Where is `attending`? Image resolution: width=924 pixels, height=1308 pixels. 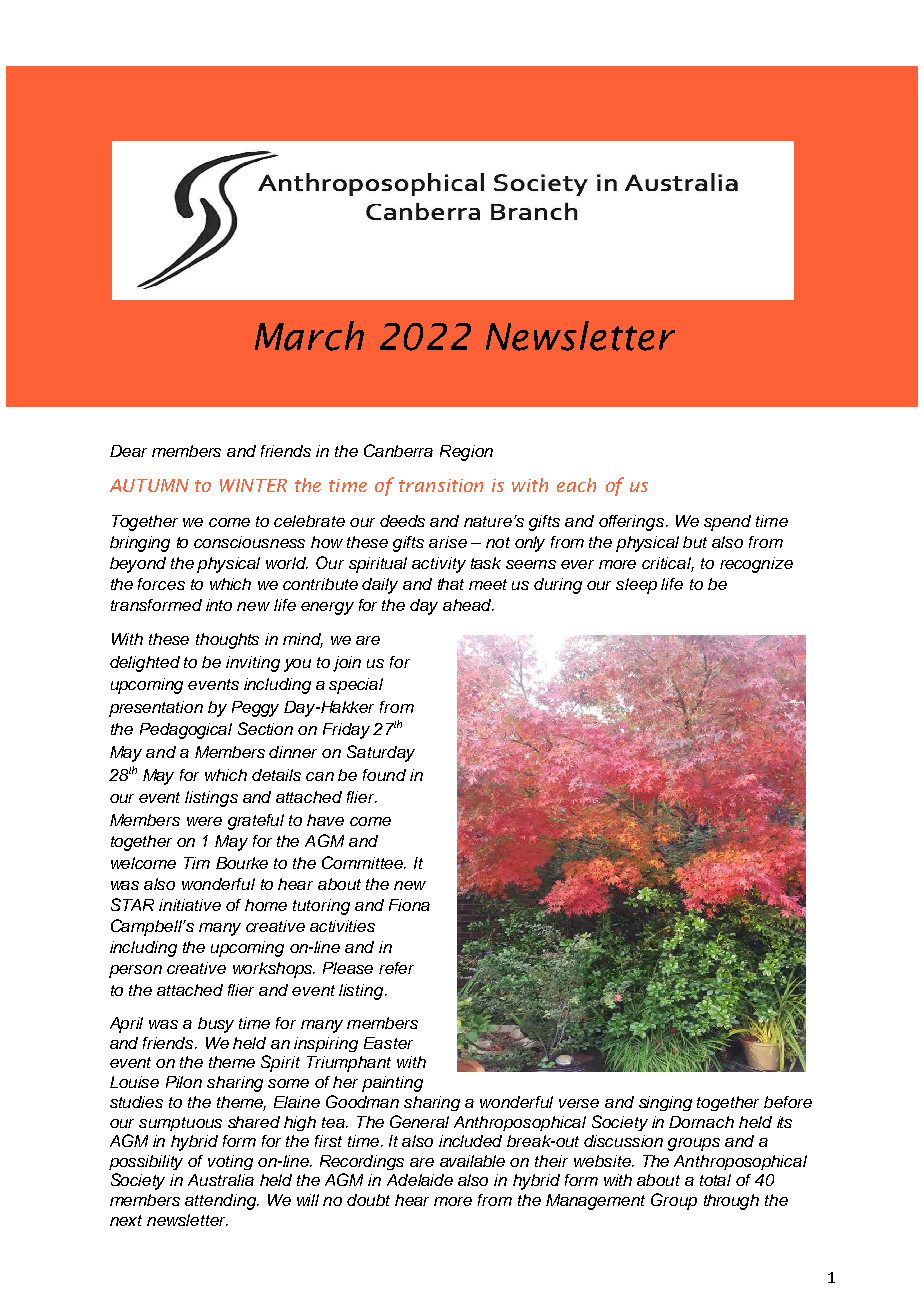 attending is located at coordinates (222, 1202).
